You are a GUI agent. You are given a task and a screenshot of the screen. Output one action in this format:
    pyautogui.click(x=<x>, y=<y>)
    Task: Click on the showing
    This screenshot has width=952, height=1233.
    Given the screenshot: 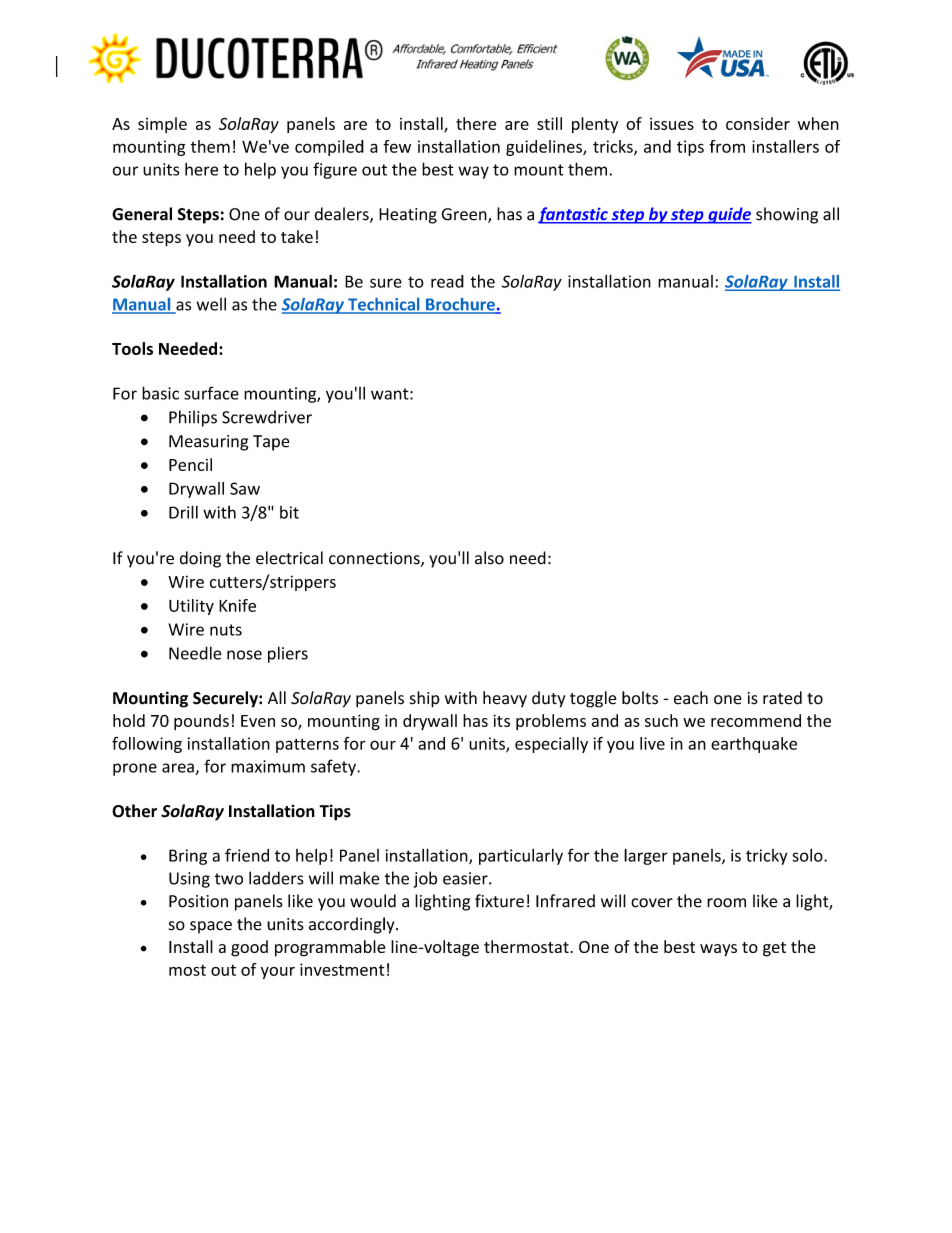 What is the action you would take?
    pyautogui.click(x=787, y=215)
